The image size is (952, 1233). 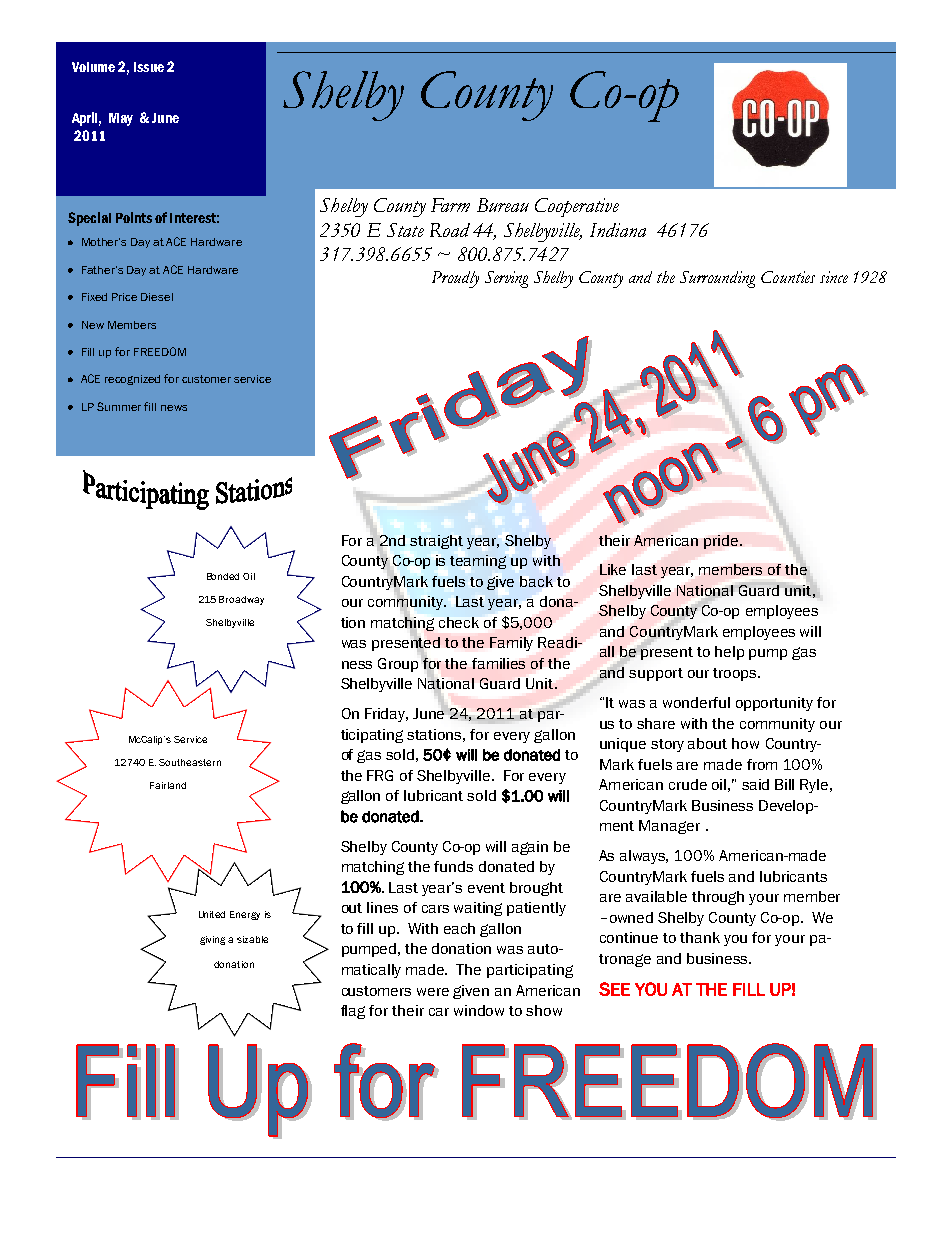 What do you see at coordinates (149, 67) in the screenshot?
I see `Issue` at bounding box center [149, 67].
